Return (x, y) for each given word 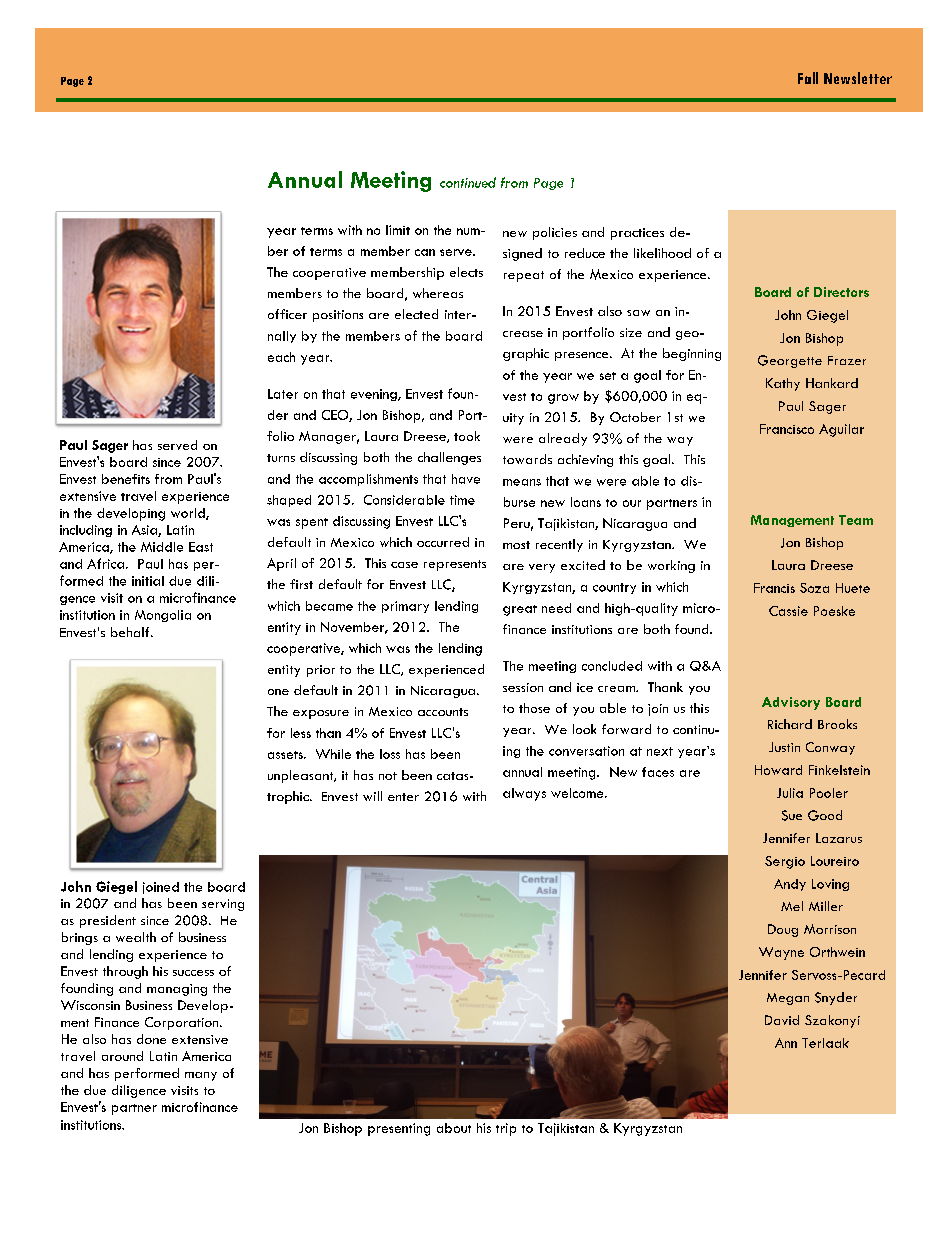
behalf (131, 632)
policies (555, 233)
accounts (443, 712)
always (524, 794)
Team (856, 520)
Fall (808, 78)
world (189, 514)
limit (398, 230)
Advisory (791, 703)
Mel (792, 906)
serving (223, 905)
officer (287, 314)
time (462, 500)
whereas (438, 293)
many (201, 1076)
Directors (841, 292)
